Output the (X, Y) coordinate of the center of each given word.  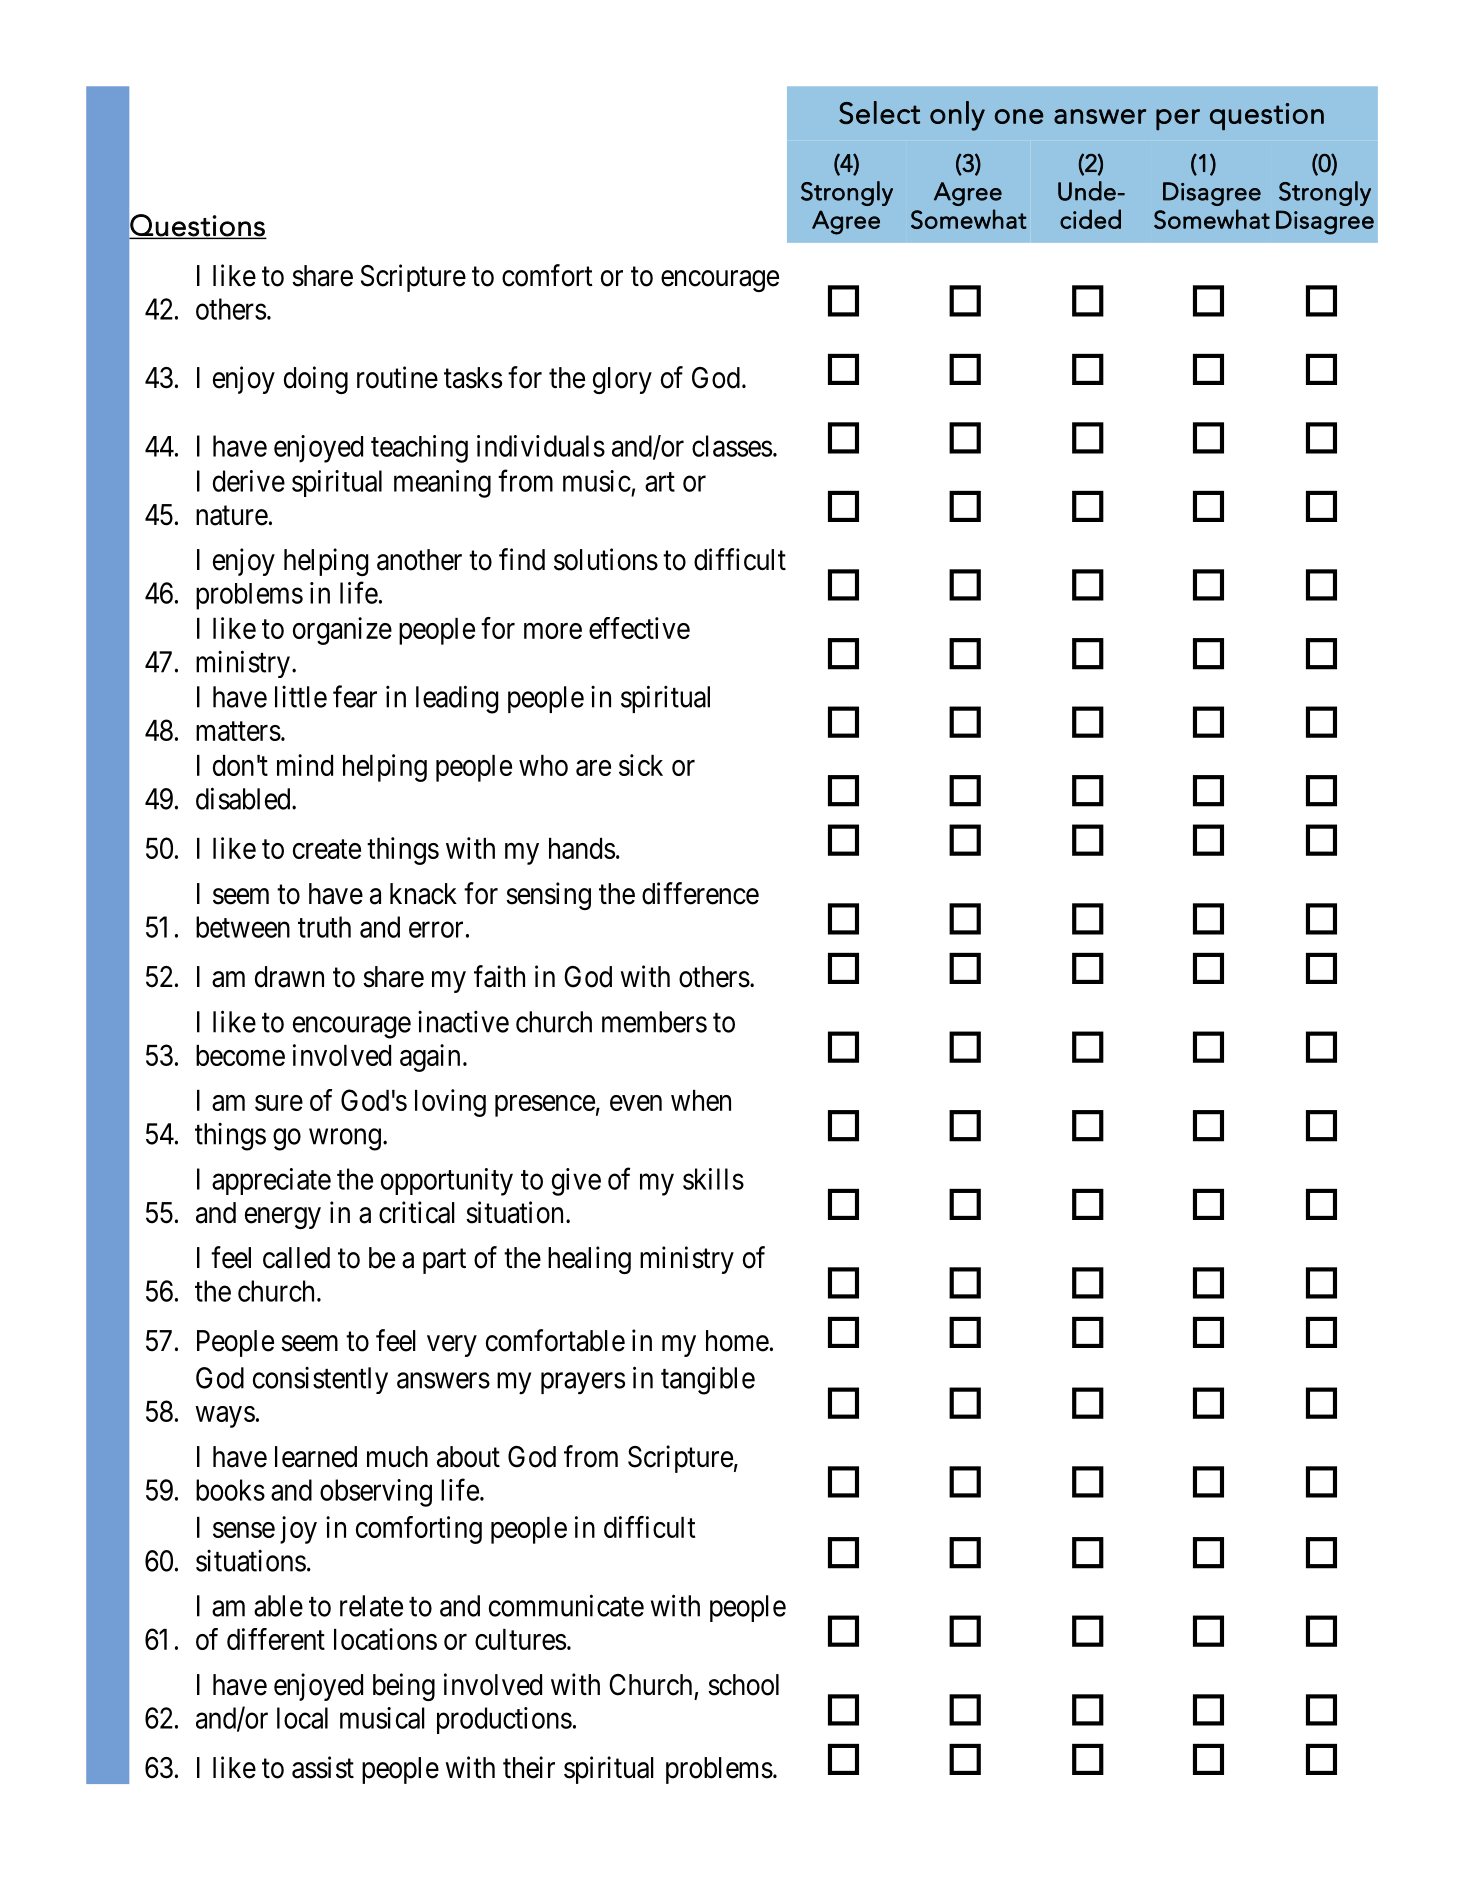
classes (732, 446)
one (1019, 116)
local (302, 1718)
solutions (606, 559)
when (701, 1100)
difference (700, 893)
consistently (320, 1380)
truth (324, 927)
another (419, 560)
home (737, 1341)
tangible (708, 1380)
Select (879, 112)
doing (316, 380)
